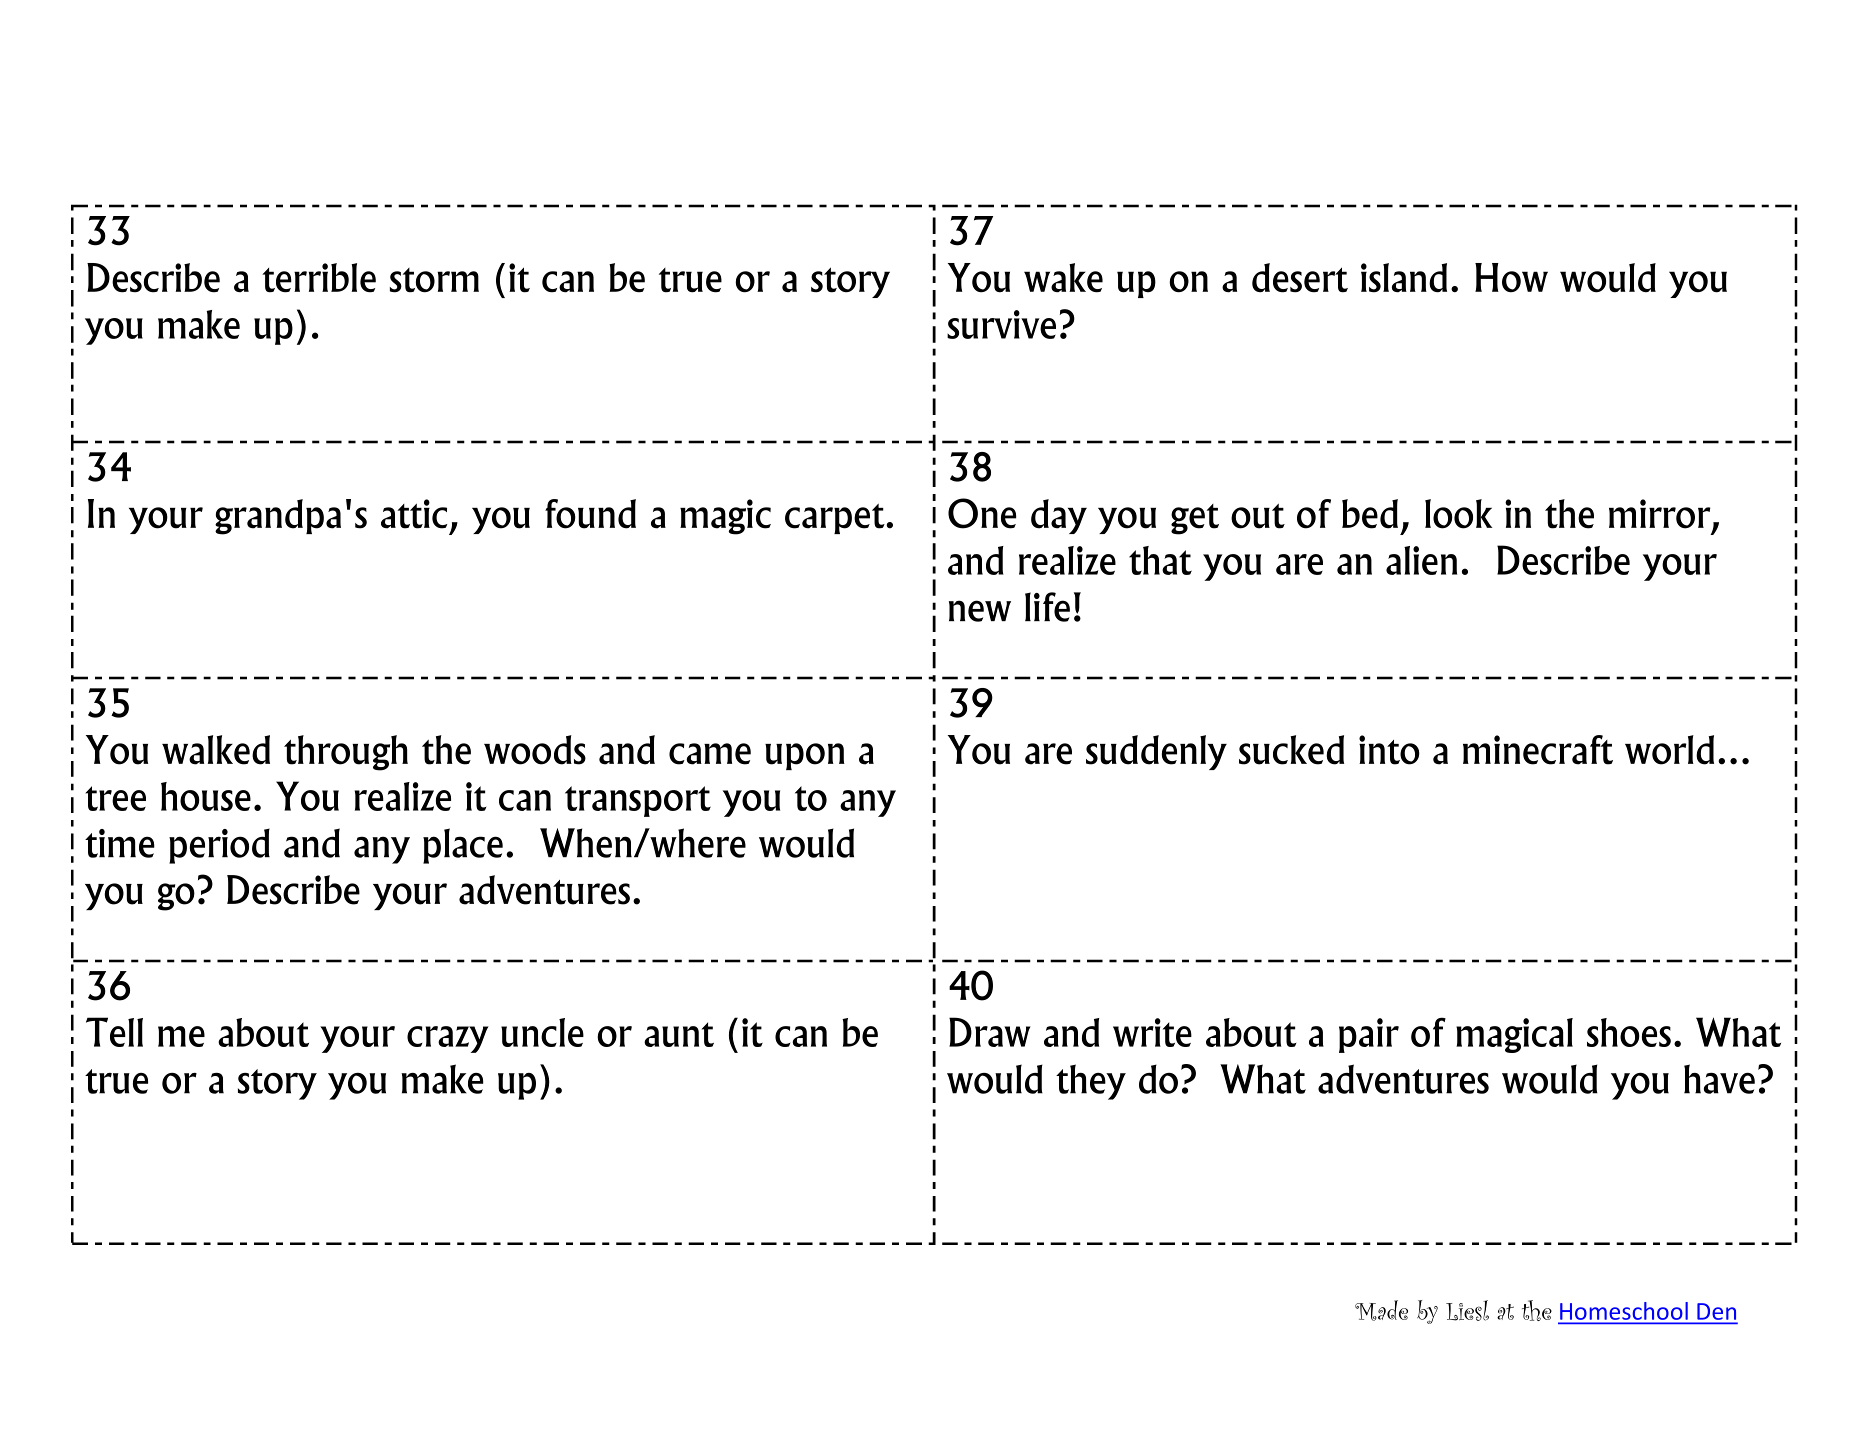  What do you see at coordinates (982, 513) in the page?
I see `One` at bounding box center [982, 513].
